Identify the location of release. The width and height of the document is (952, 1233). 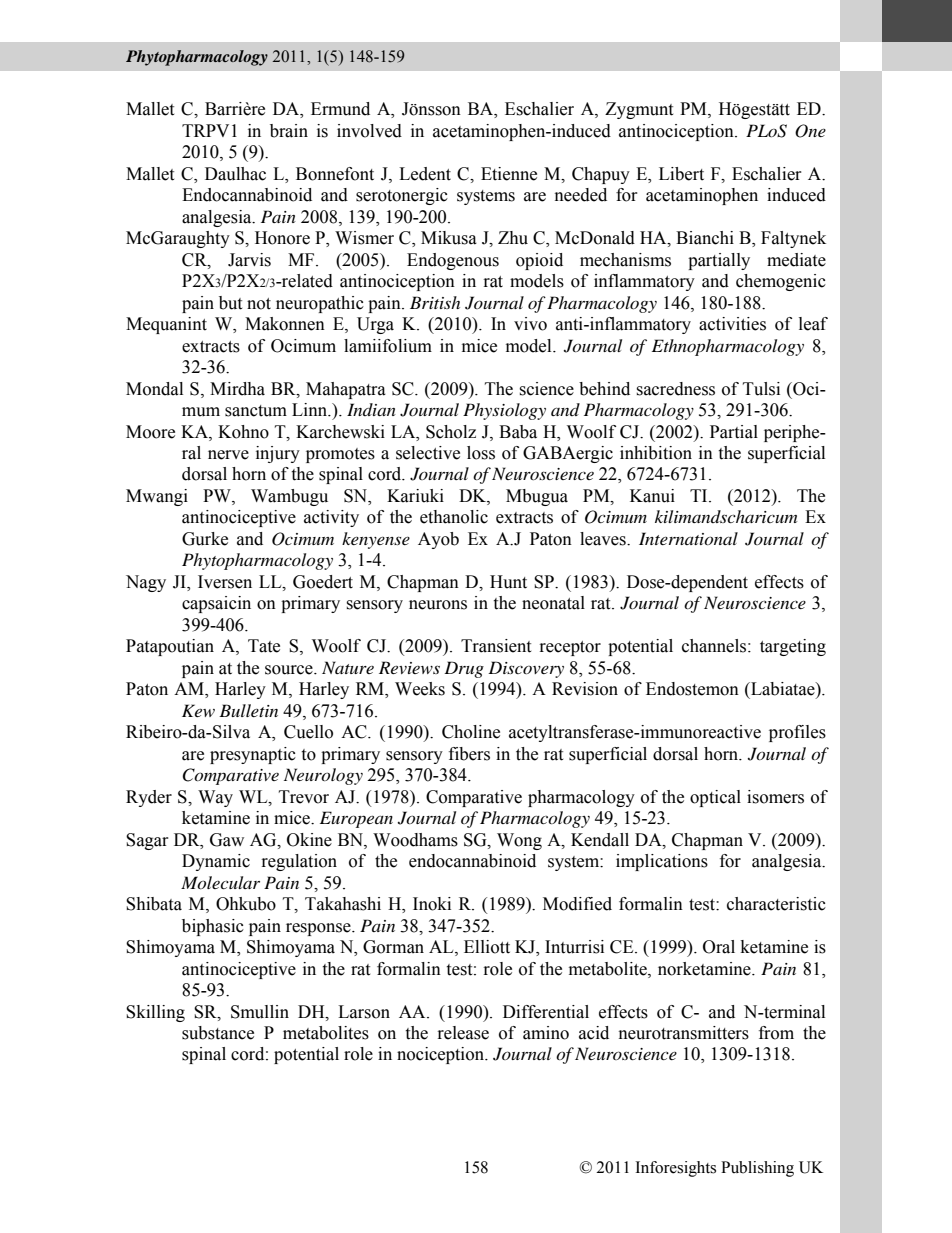
(463, 1033).
